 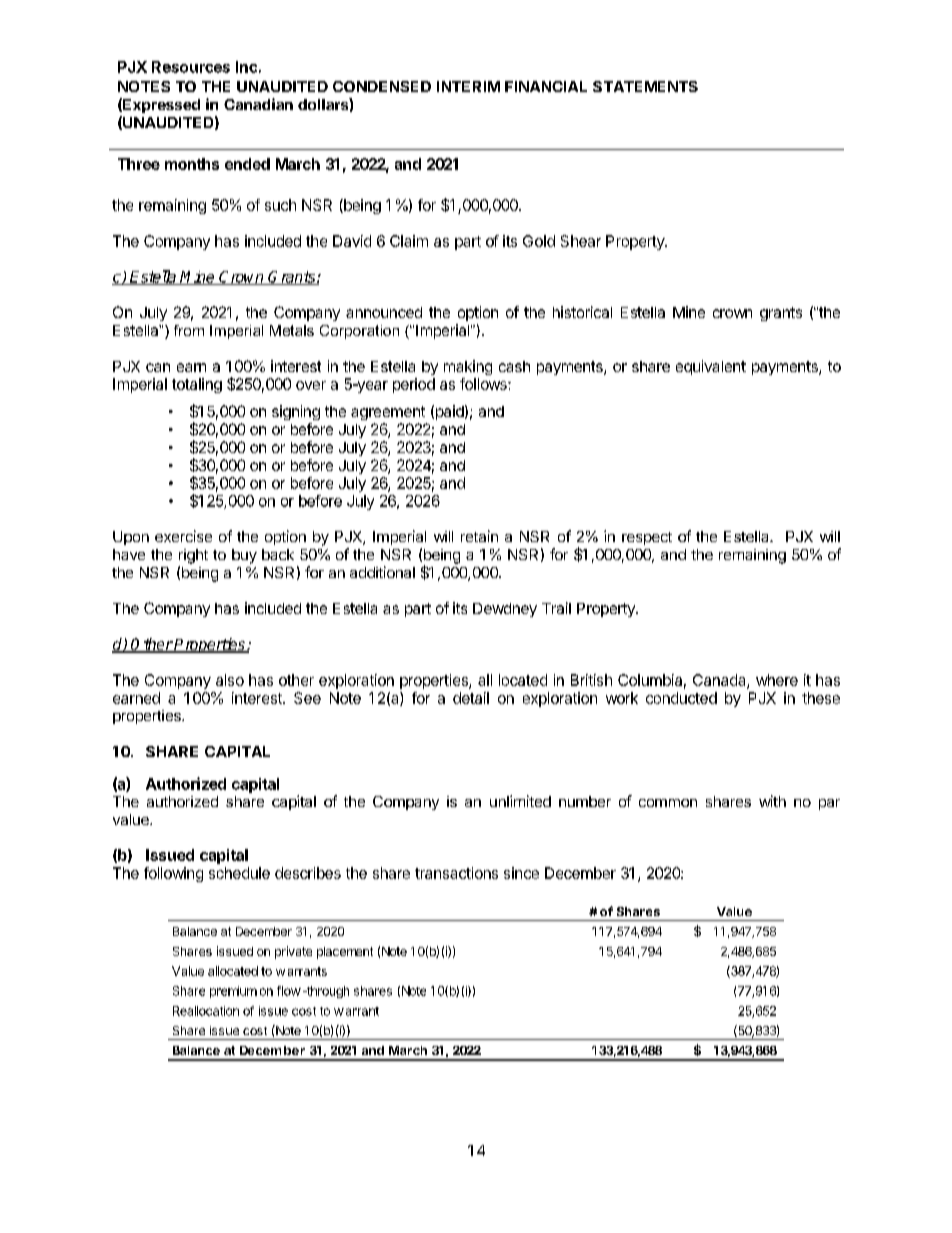 I want to click on exercise, so click(x=183, y=536).
